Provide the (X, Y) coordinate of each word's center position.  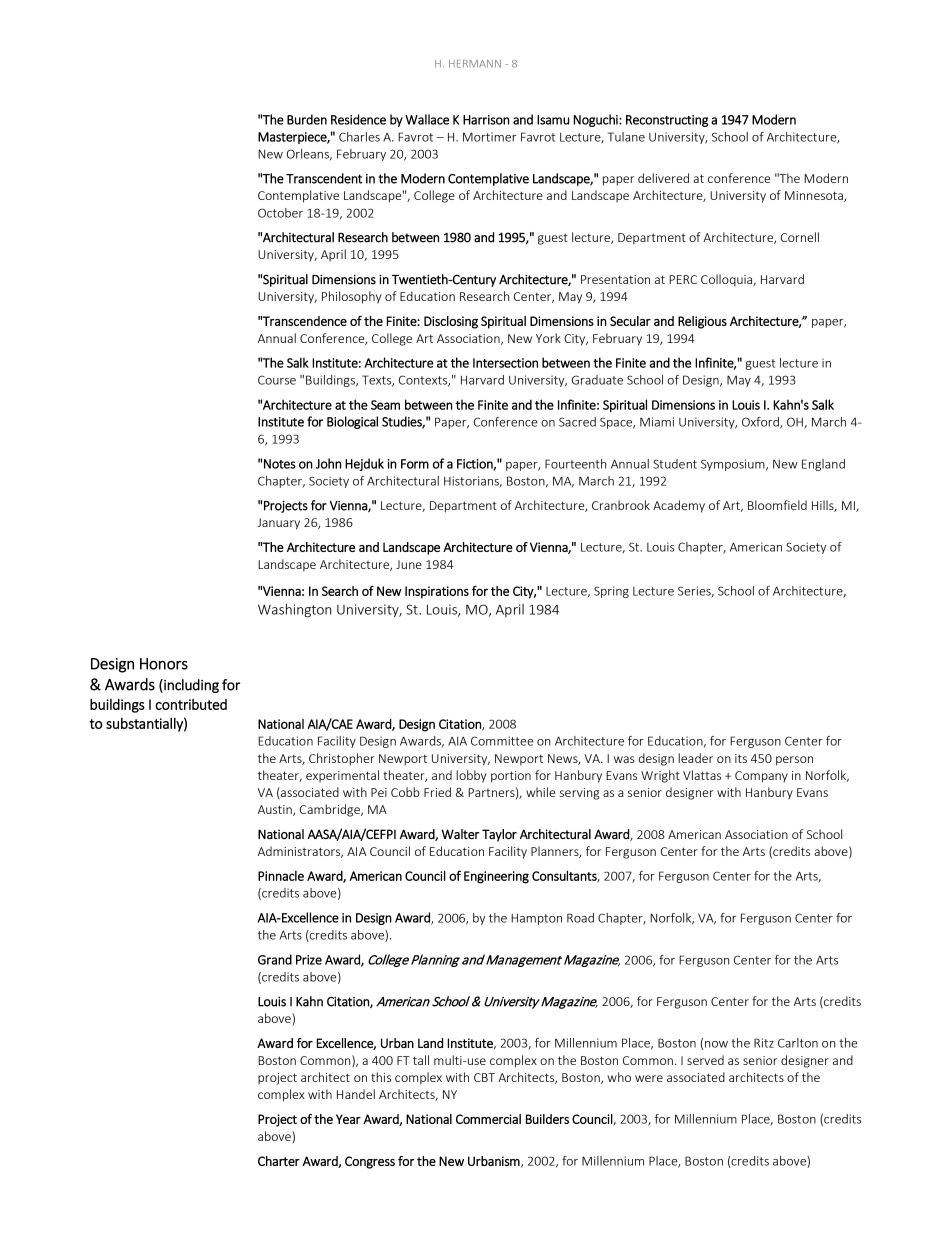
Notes (280, 464)
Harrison (486, 120)
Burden (307, 119)
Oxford (761, 423)
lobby (471, 776)
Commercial (488, 1119)
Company (761, 777)
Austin (276, 810)
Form (415, 464)
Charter (279, 1161)
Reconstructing (667, 121)
